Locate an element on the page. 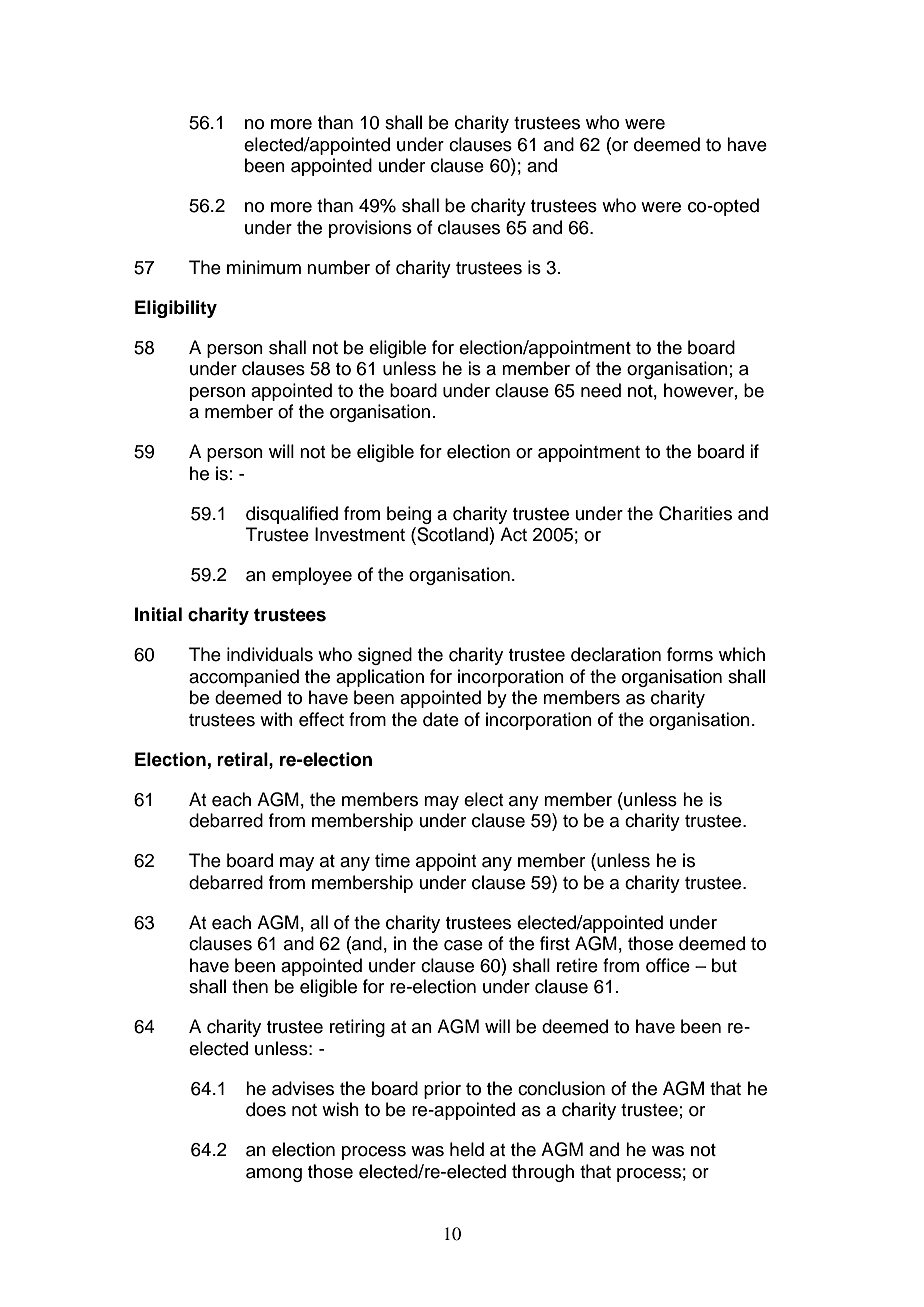  minimum is located at coordinates (264, 267).
